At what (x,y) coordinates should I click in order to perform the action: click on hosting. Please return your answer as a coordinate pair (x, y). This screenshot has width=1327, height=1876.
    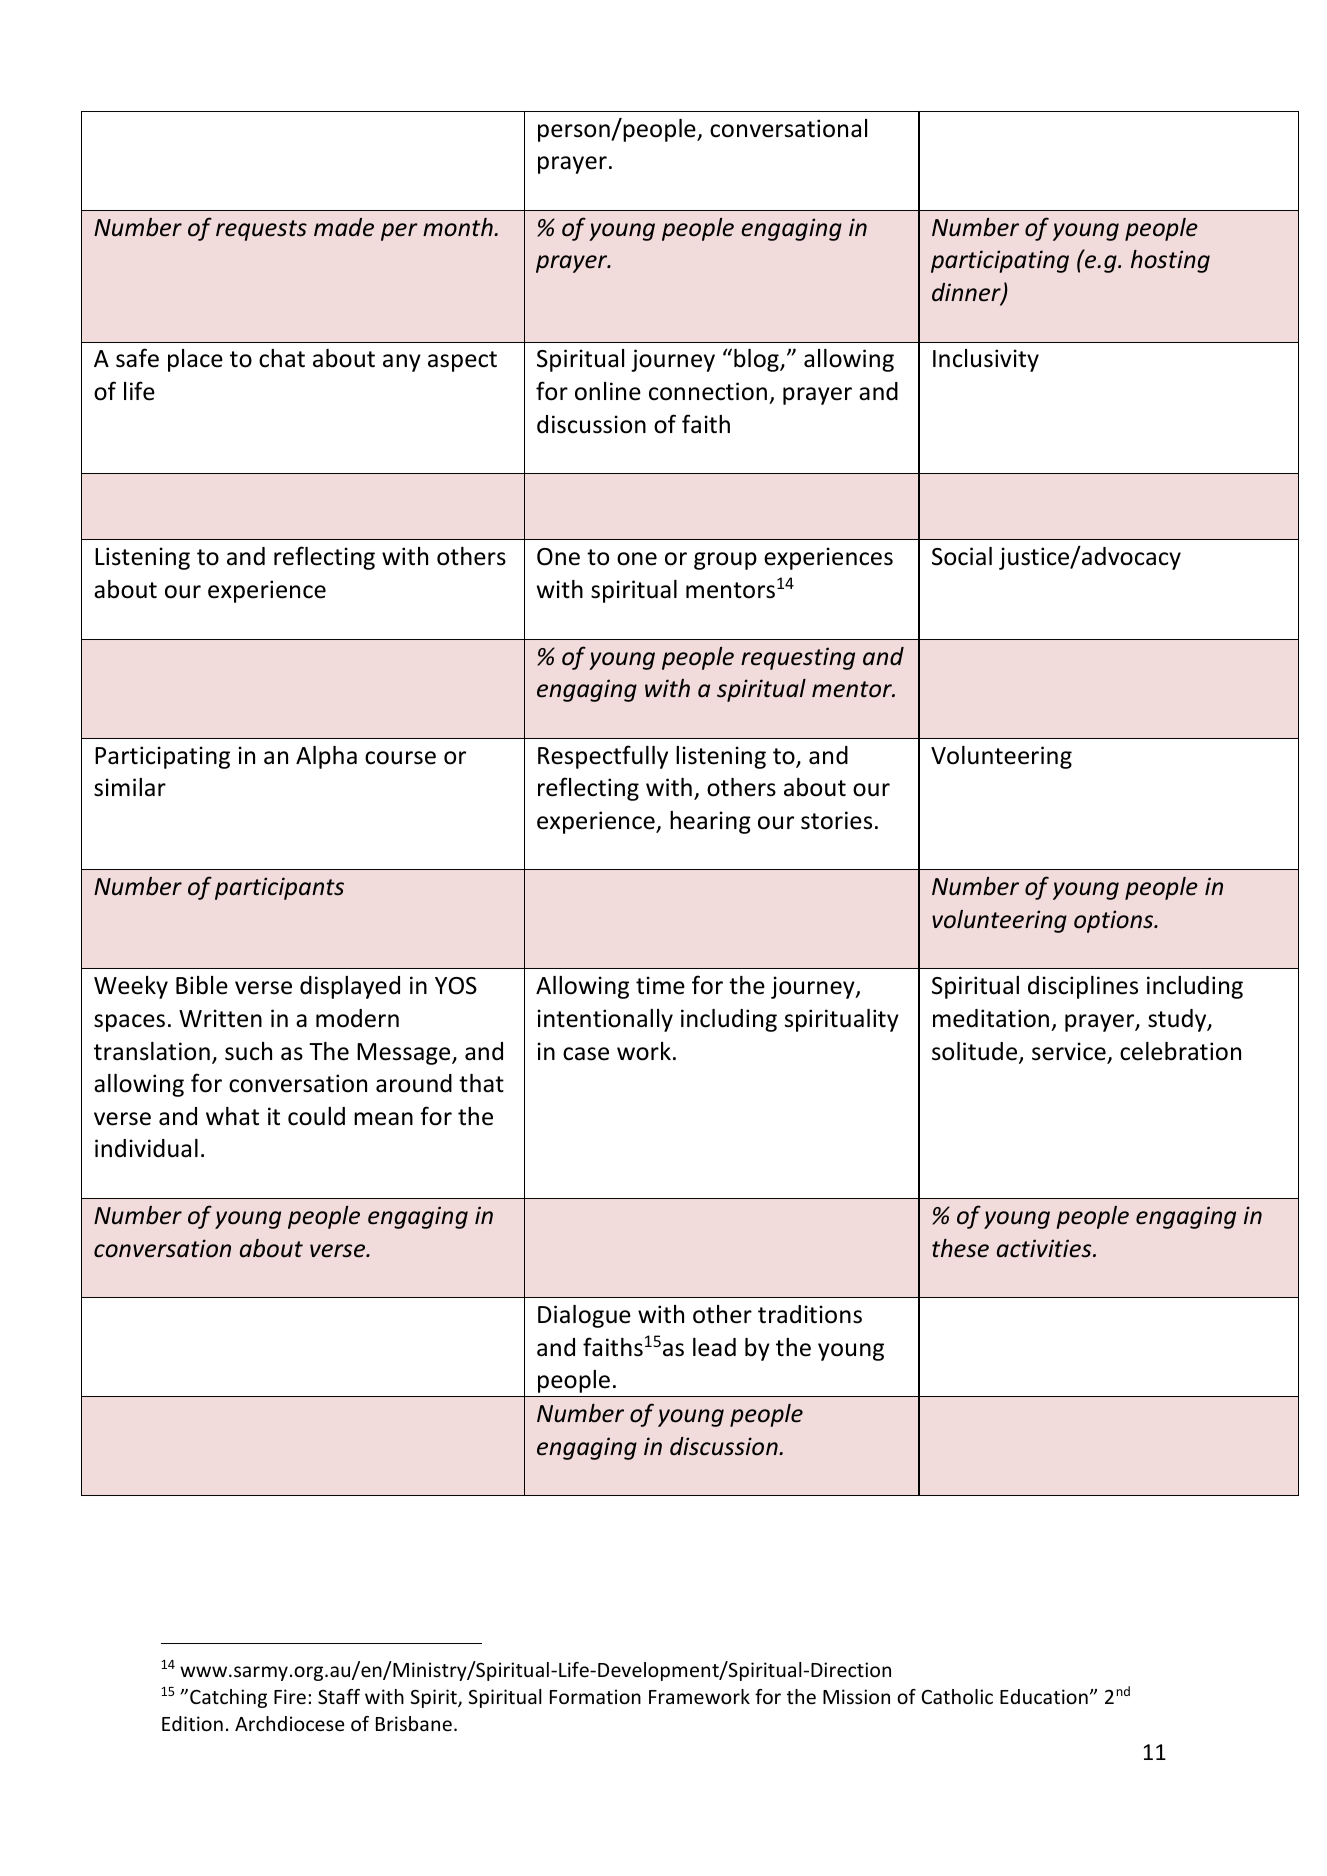
    Looking at the image, I should click on (1170, 261).
